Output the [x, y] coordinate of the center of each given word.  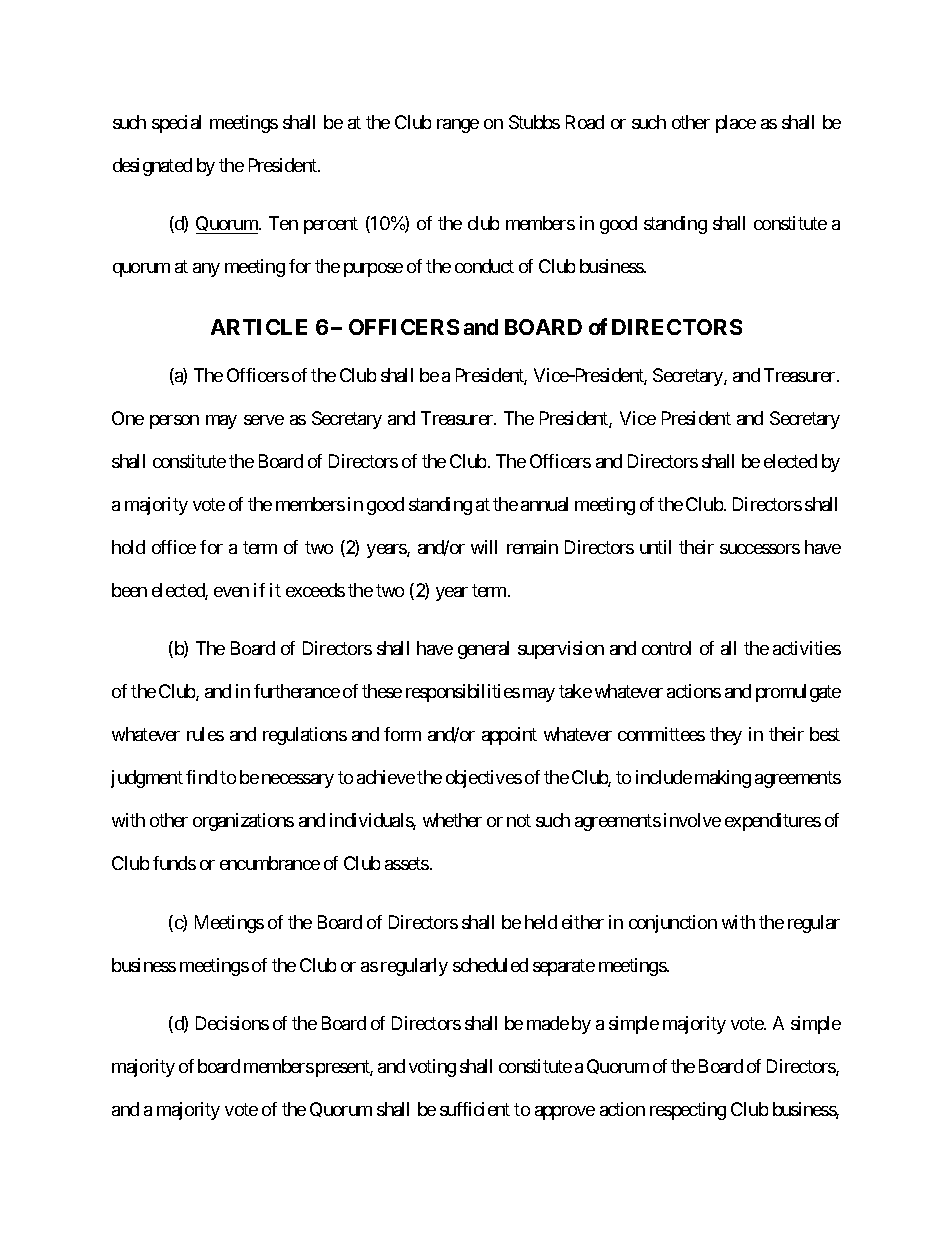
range [458, 126]
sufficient [475, 1109]
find [201, 777]
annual [544, 504]
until [655, 547]
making [723, 779]
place [736, 124]
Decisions [232, 1023]
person [174, 422]
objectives [484, 779]
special [176, 124]
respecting [688, 1111]
